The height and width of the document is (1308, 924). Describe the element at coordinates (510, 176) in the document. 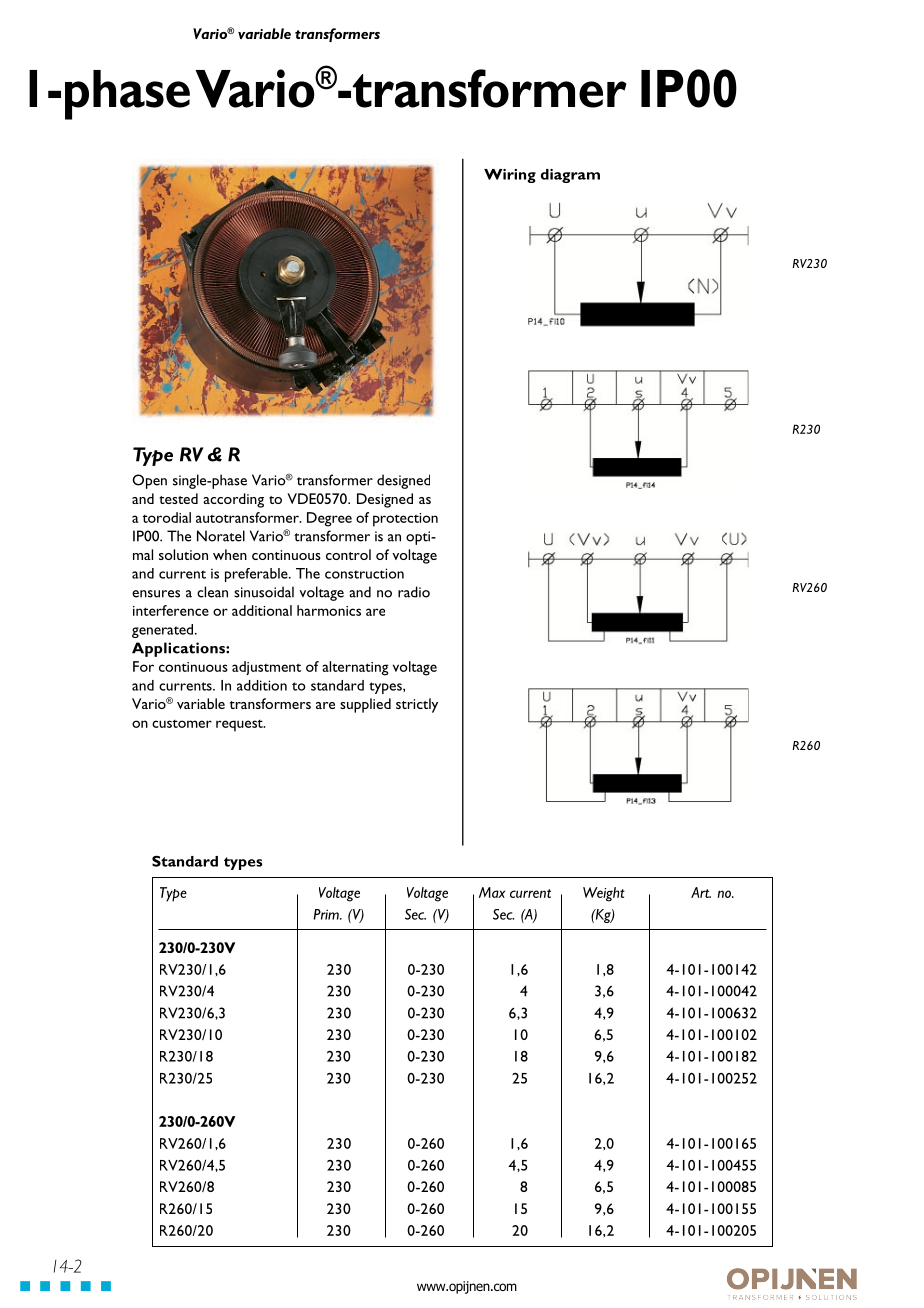

I see `Wiring` at that location.
